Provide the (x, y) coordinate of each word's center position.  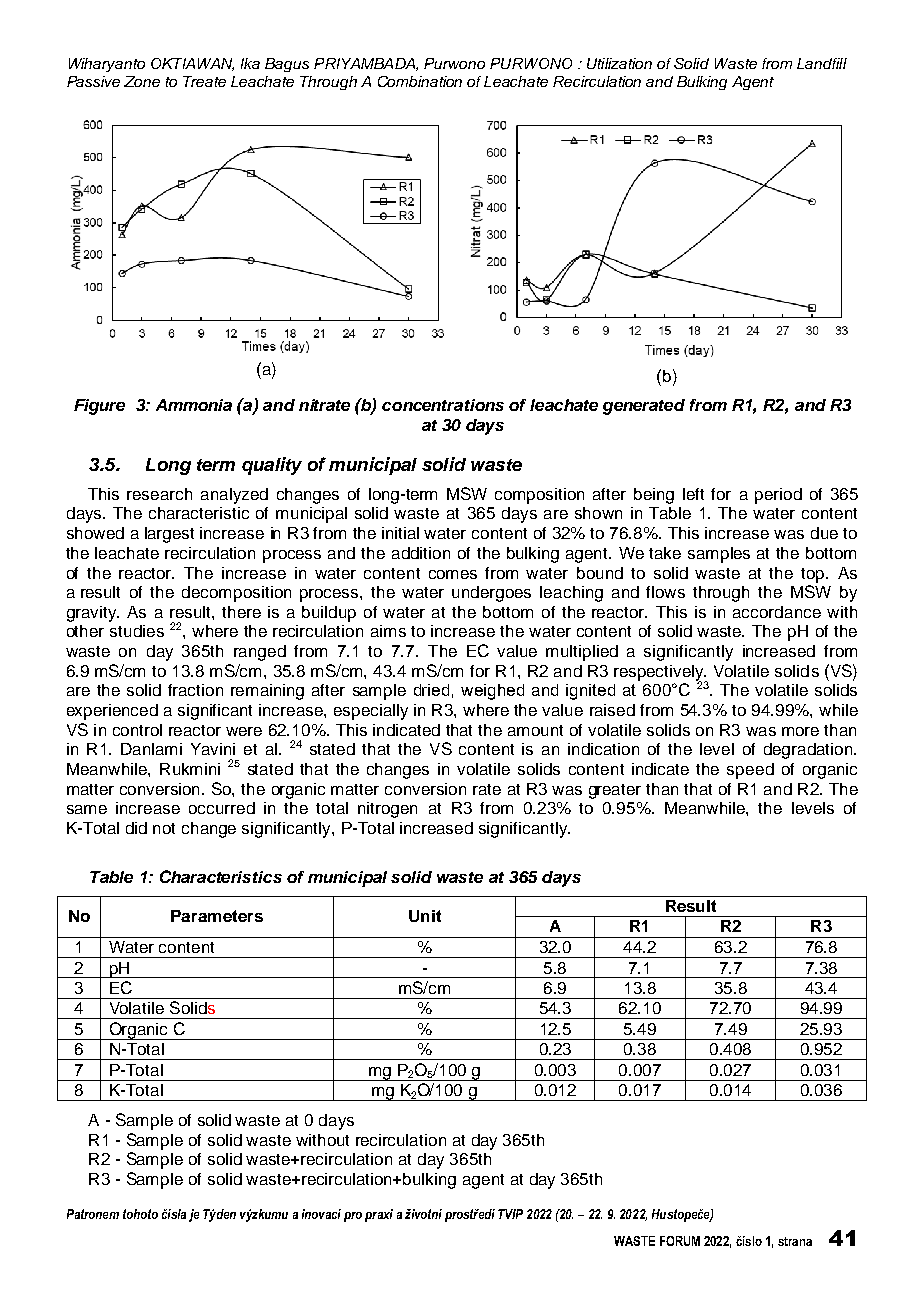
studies (137, 631)
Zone (142, 81)
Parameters (217, 916)
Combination (420, 81)
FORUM (680, 1241)
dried (431, 690)
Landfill (822, 63)
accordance (777, 612)
